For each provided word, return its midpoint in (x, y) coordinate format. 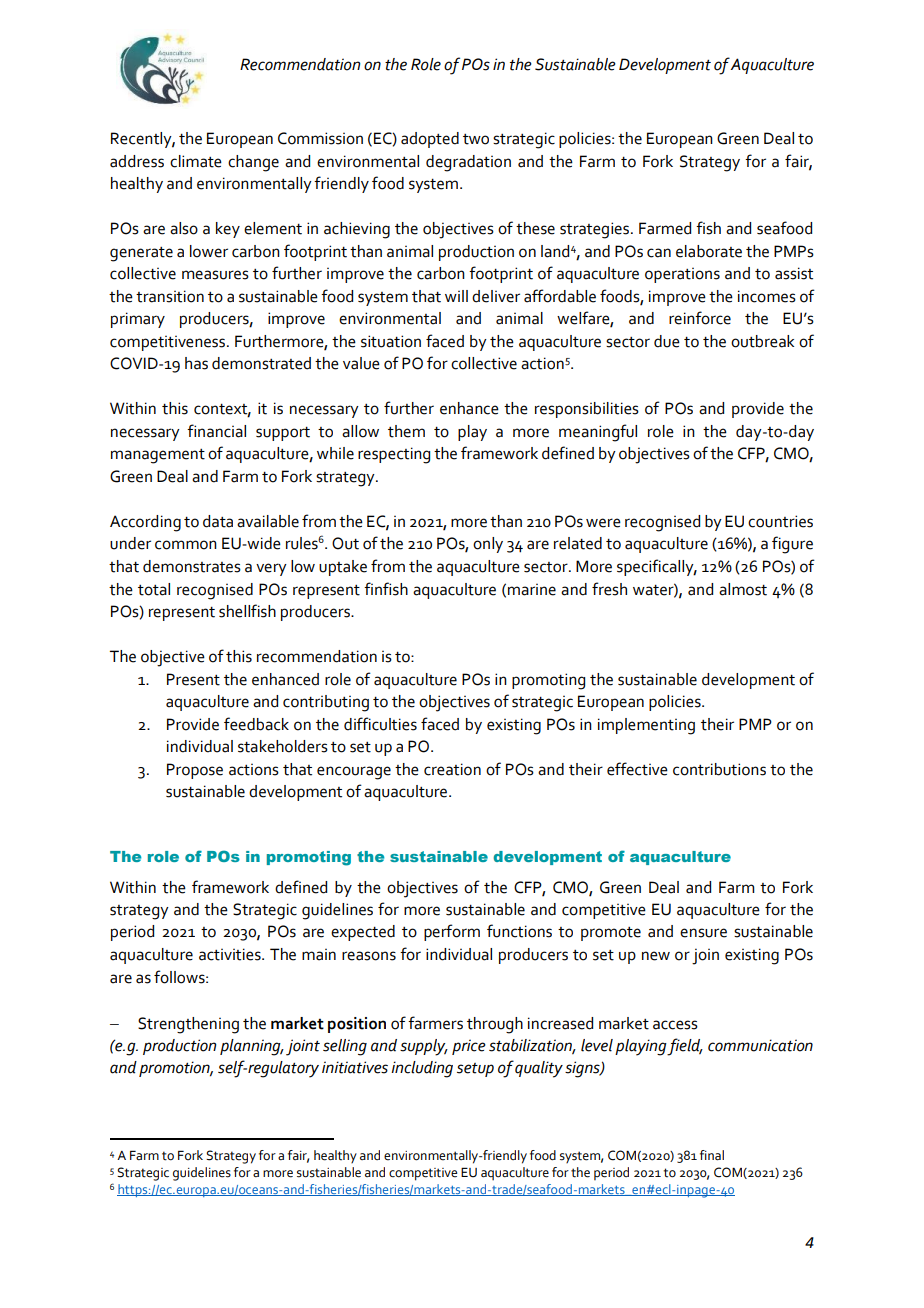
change (253, 163)
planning (251, 1047)
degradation (468, 163)
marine (532, 590)
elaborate (709, 251)
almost (743, 589)
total (154, 589)
